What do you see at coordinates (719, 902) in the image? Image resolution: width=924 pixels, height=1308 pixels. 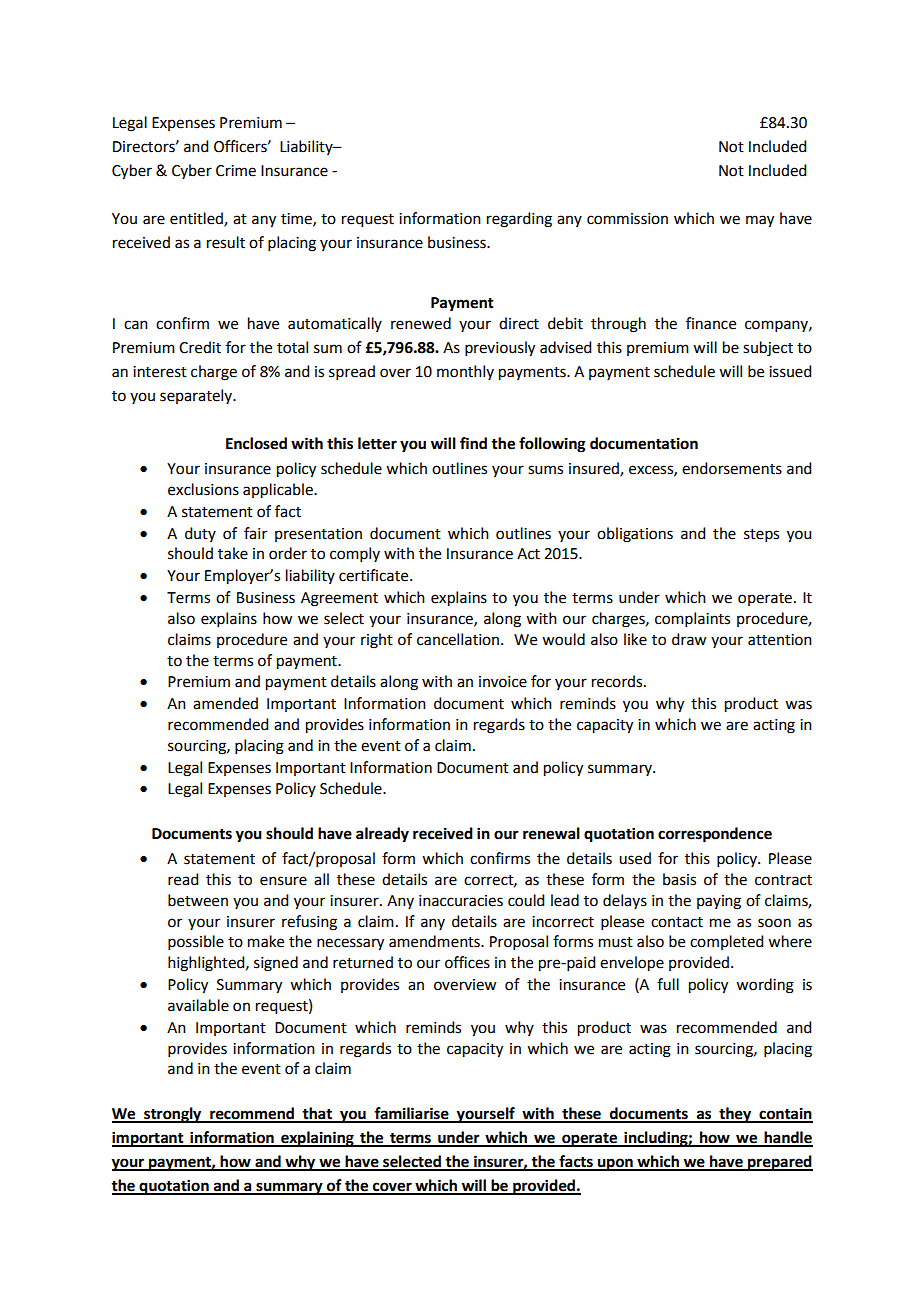 I see `paying` at bounding box center [719, 902].
